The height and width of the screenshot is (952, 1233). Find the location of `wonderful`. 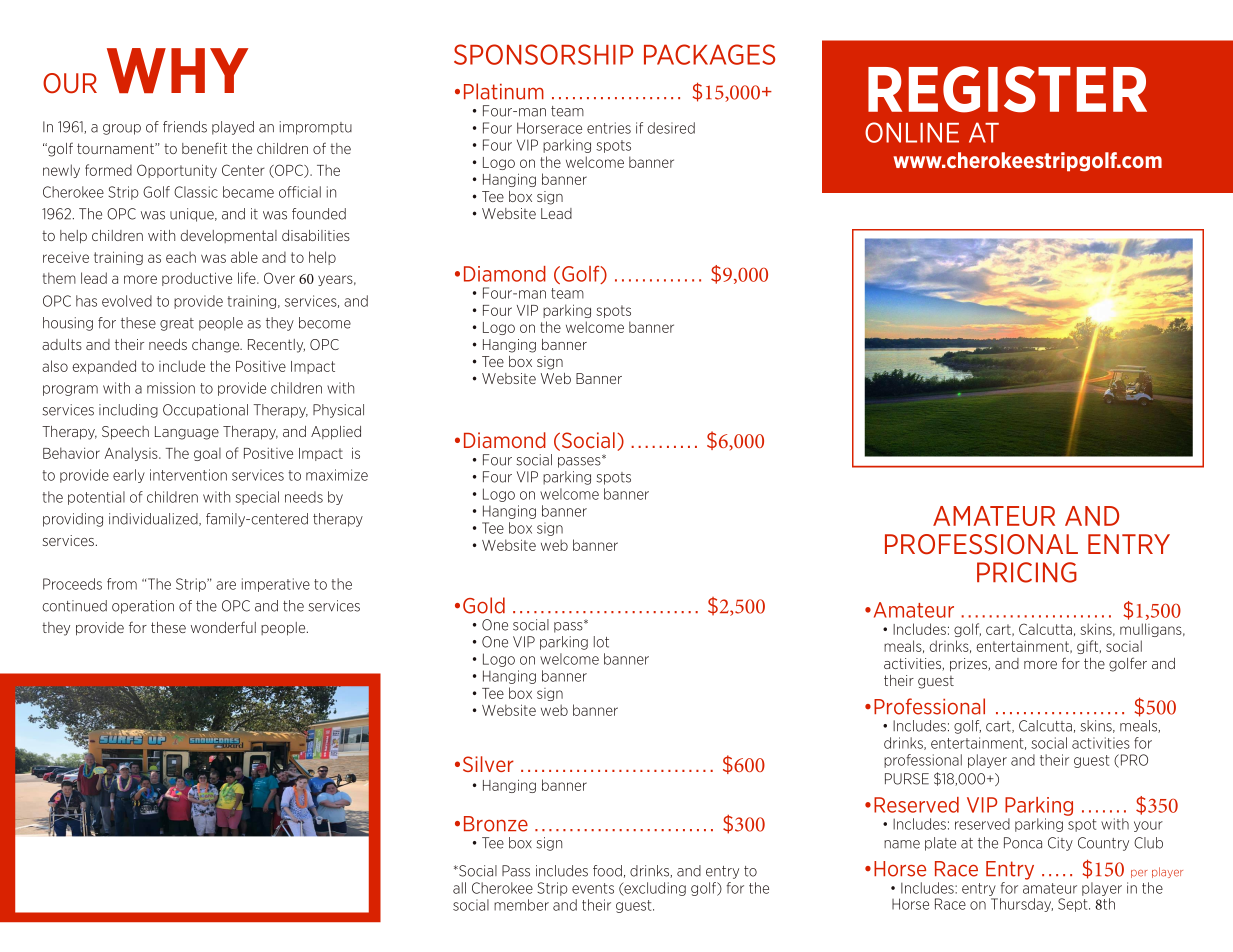

wonderful is located at coordinates (223, 627).
